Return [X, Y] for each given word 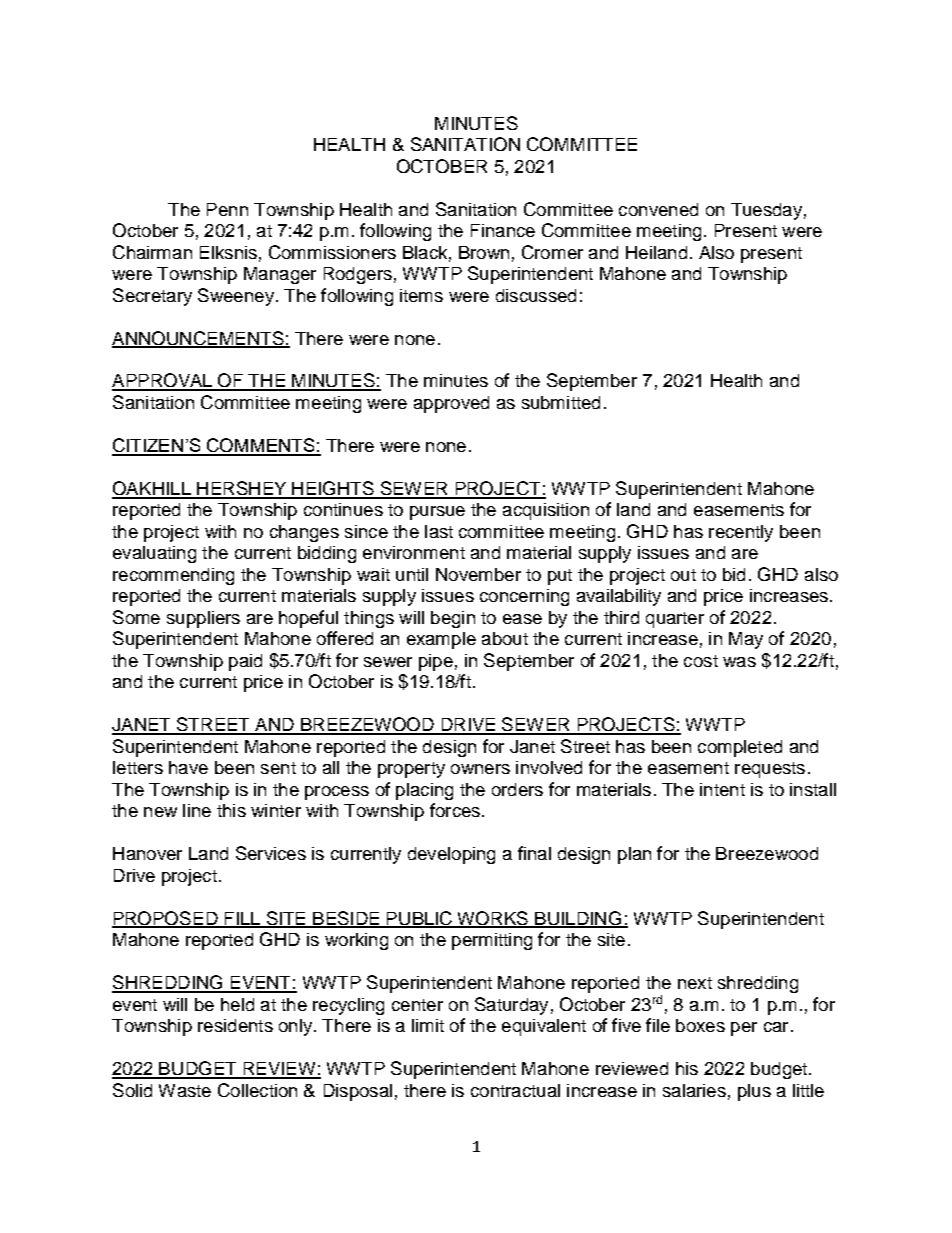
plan [634, 855]
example [441, 640]
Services [271, 853]
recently [741, 533]
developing [451, 855]
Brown [484, 252]
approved [451, 404]
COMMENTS [261, 446]
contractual [515, 1090]
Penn [227, 209]
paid [245, 662]
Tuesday [766, 211]
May [746, 640]
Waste [185, 1090]
